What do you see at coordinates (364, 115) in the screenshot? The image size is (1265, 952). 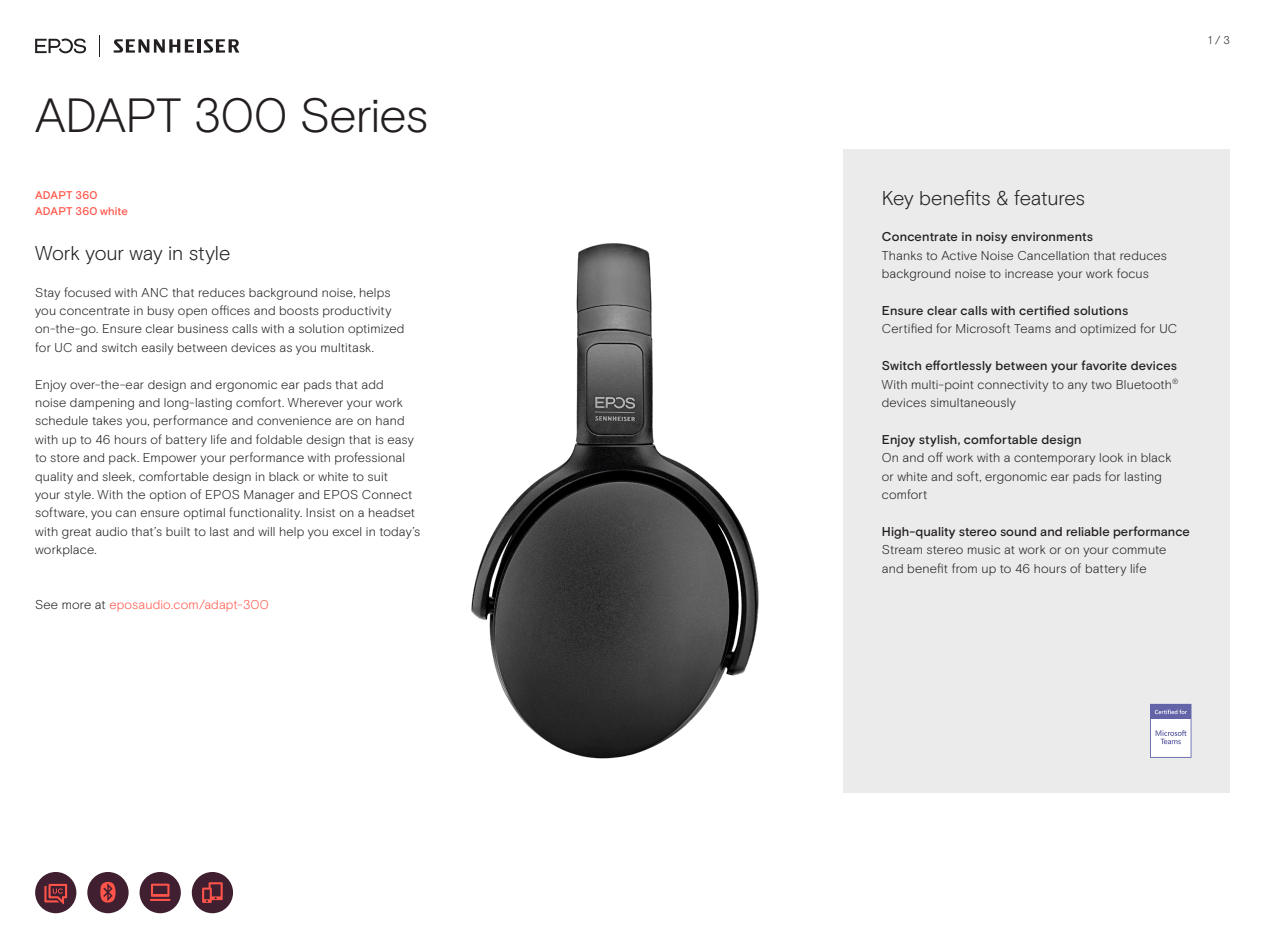 I see `Series` at bounding box center [364, 115].
